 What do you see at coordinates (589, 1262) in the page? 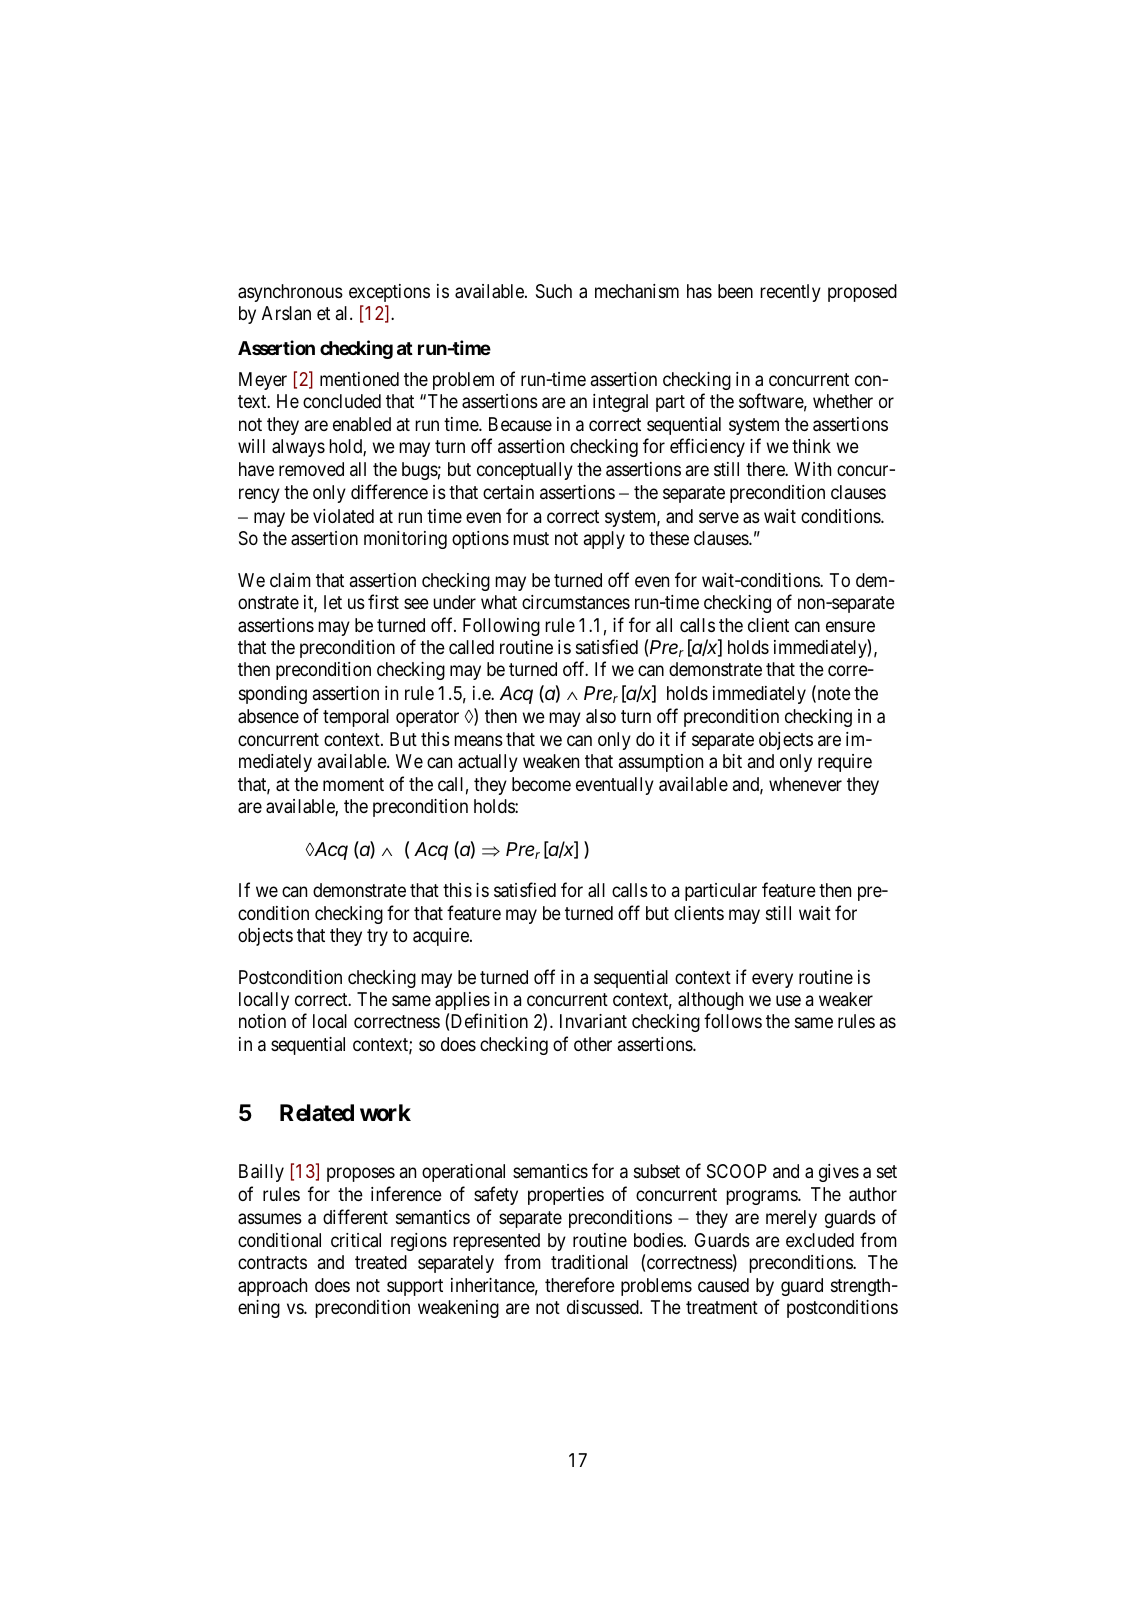
I see `traditional` at bounding box center [589, 1262].
